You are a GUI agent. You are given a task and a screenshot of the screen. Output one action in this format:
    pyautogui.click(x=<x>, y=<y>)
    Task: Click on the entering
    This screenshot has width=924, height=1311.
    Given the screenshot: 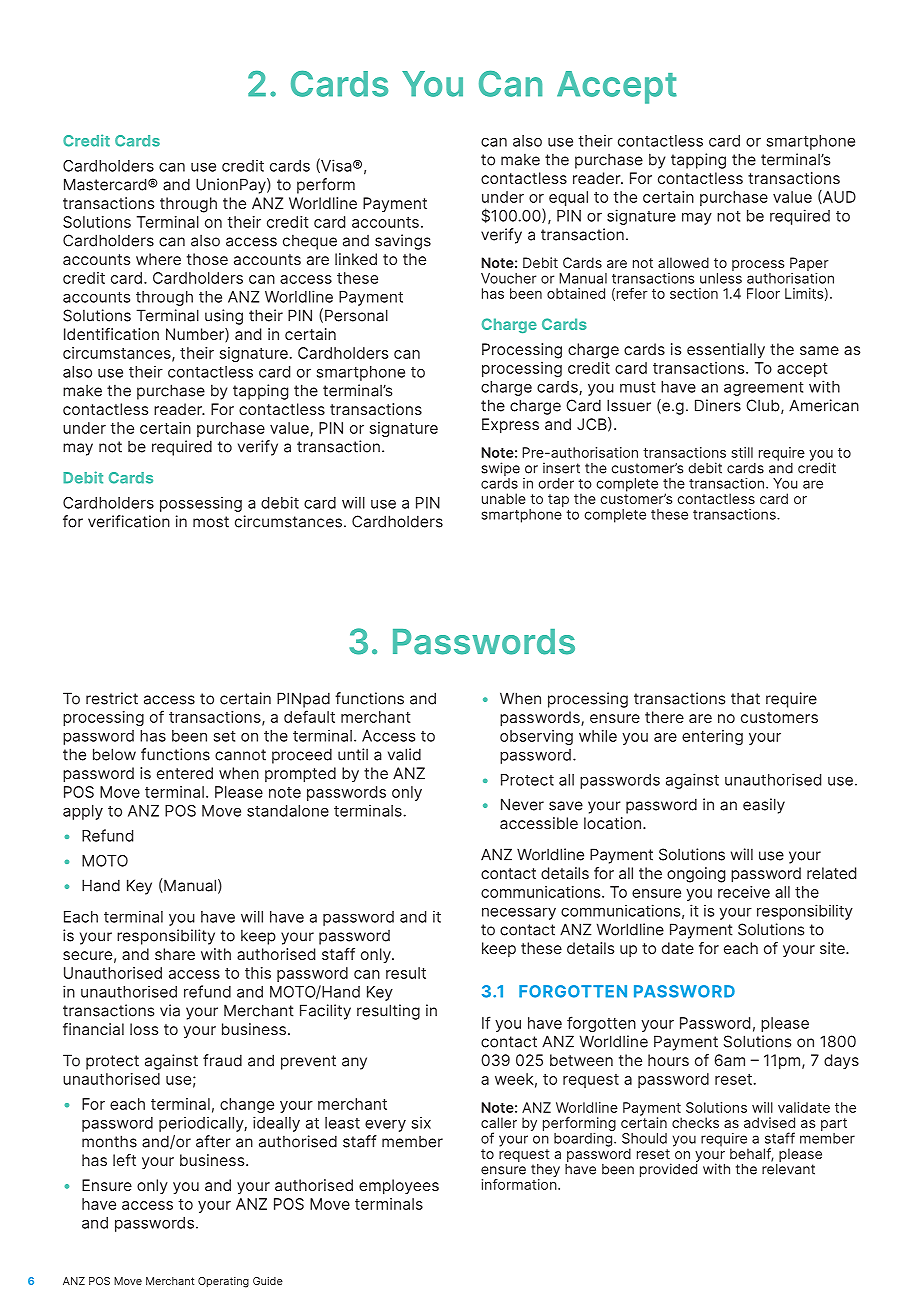 What is the action you would take?
    pyautogui.click(x=712, y=737)
